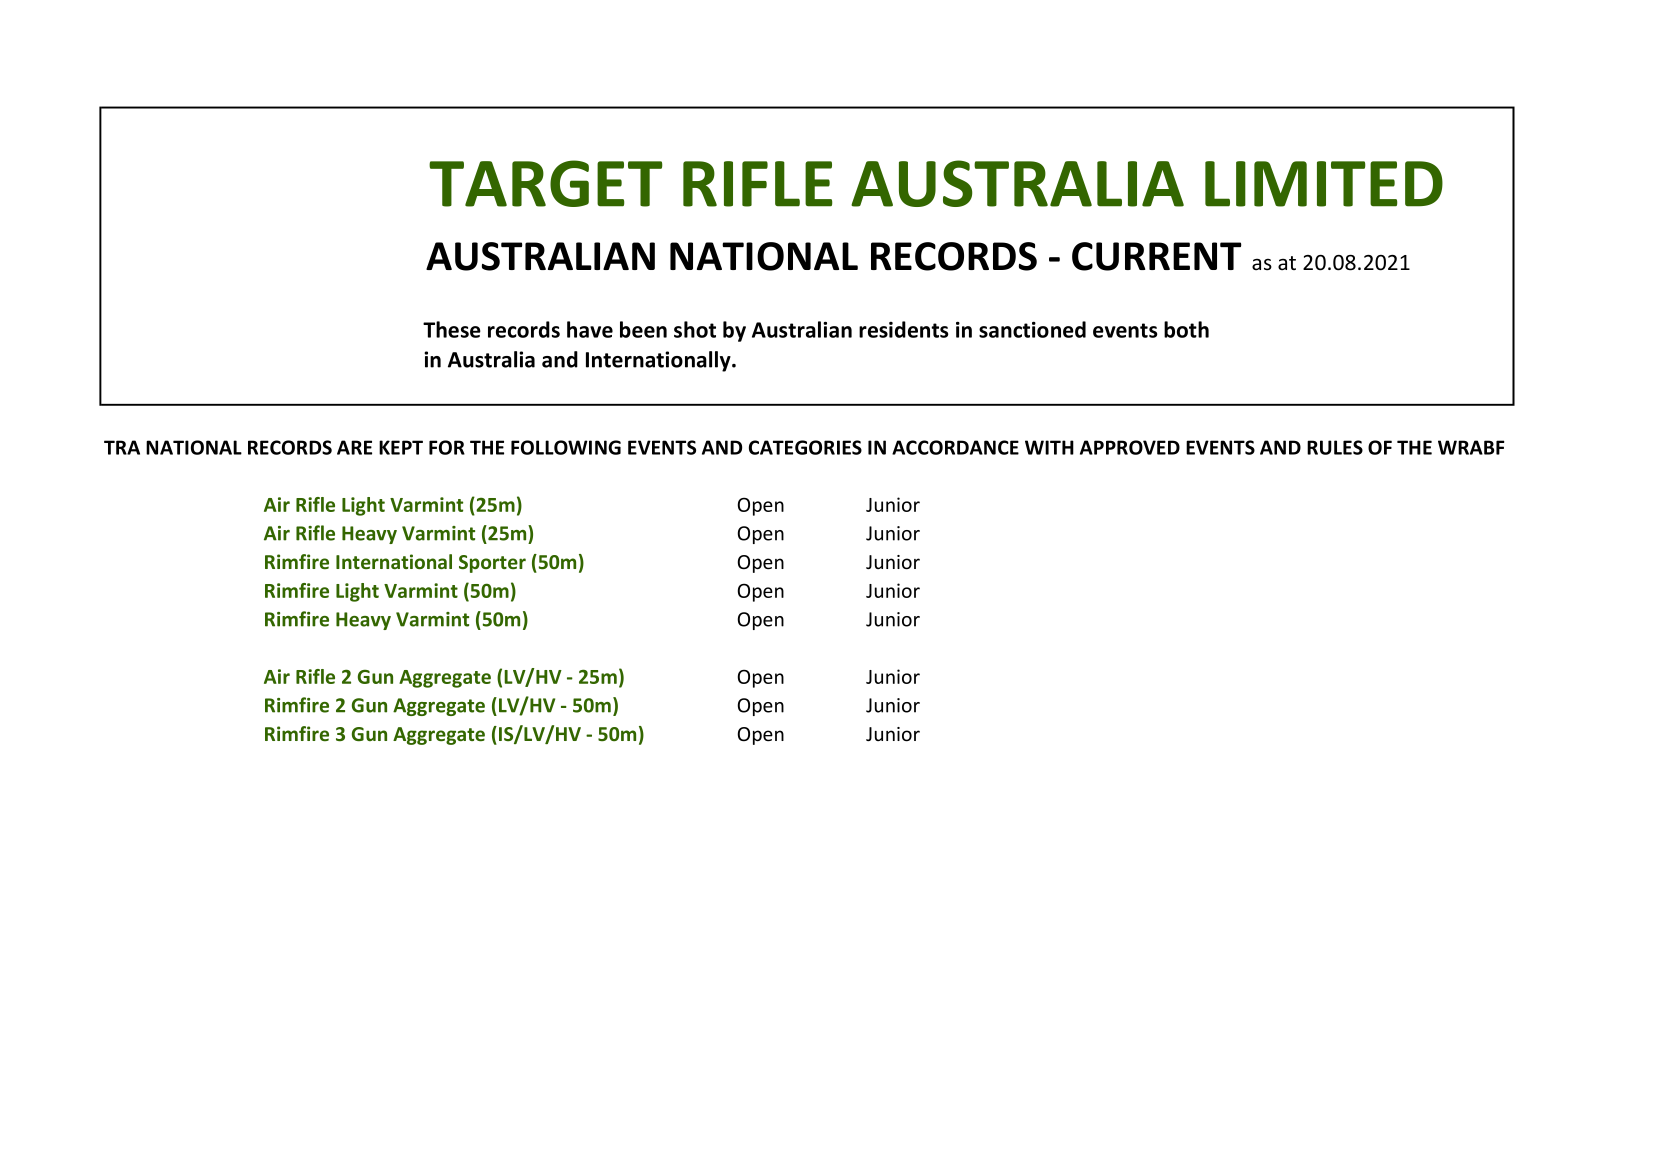 The height and width of the screenshot is (1175, 1661). I want to click on shot, so click(695, 329).
